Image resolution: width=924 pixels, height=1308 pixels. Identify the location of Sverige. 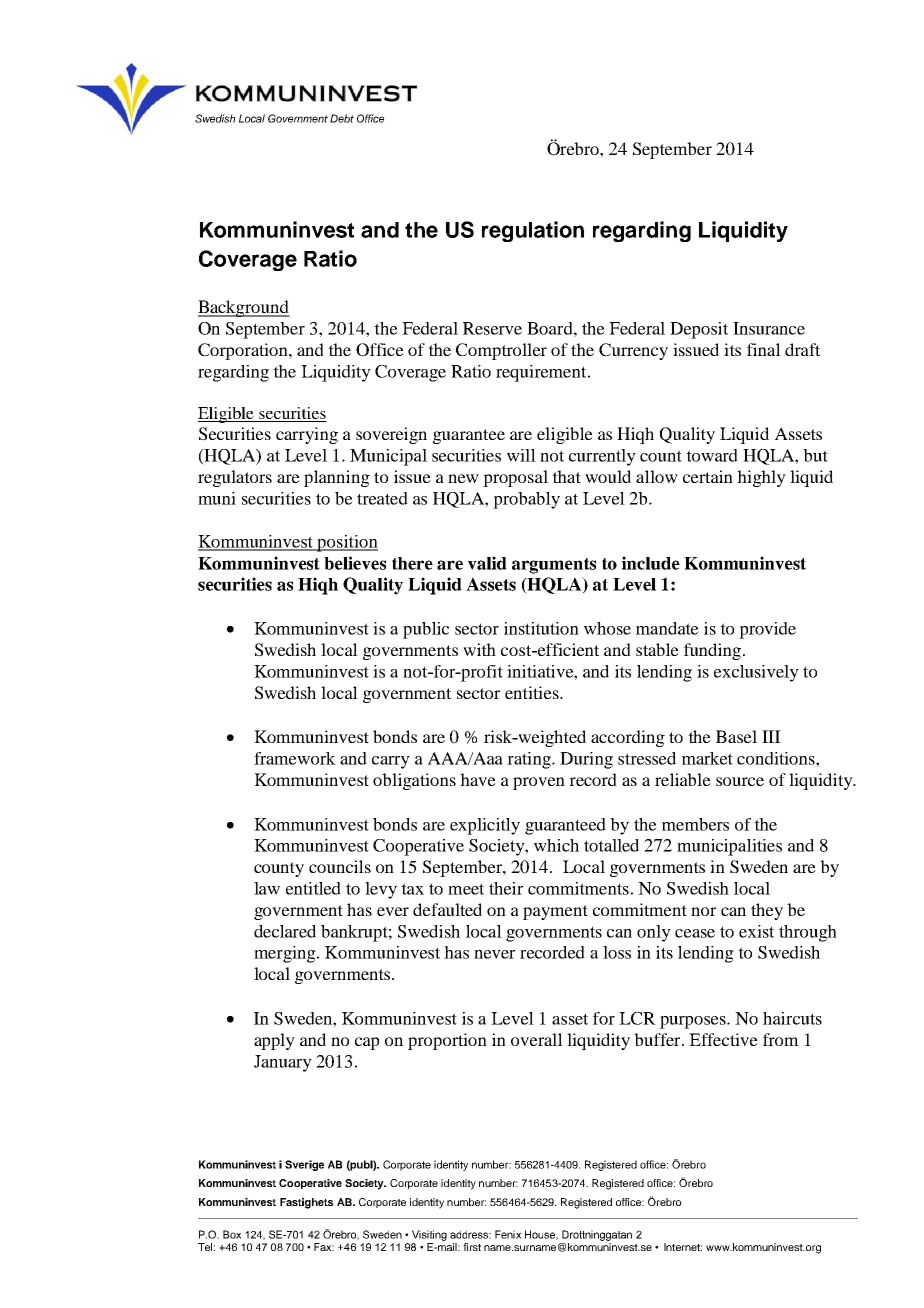
(304, 1165).
